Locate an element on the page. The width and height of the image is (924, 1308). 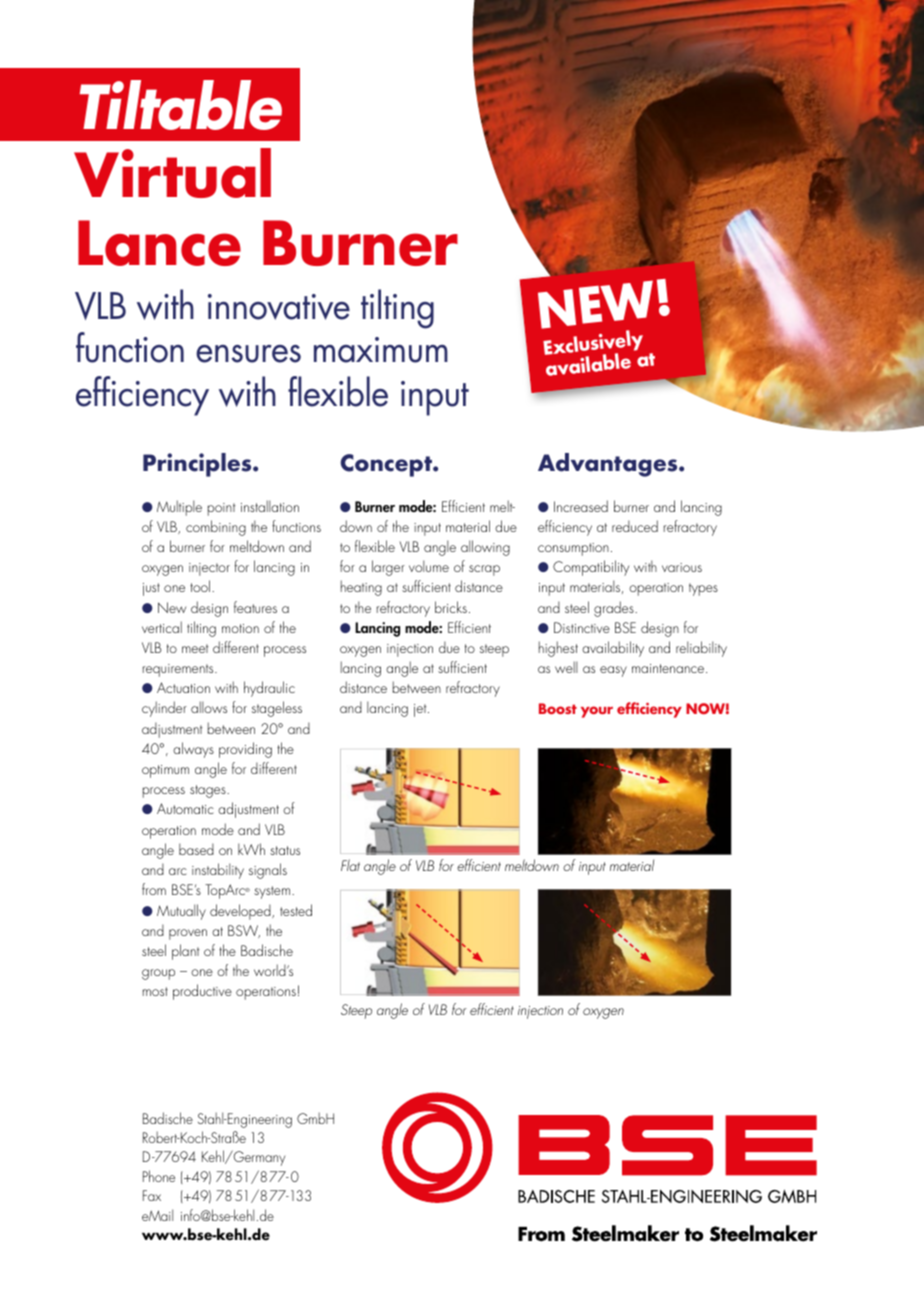
combining is located at coordinates (216, 528).
